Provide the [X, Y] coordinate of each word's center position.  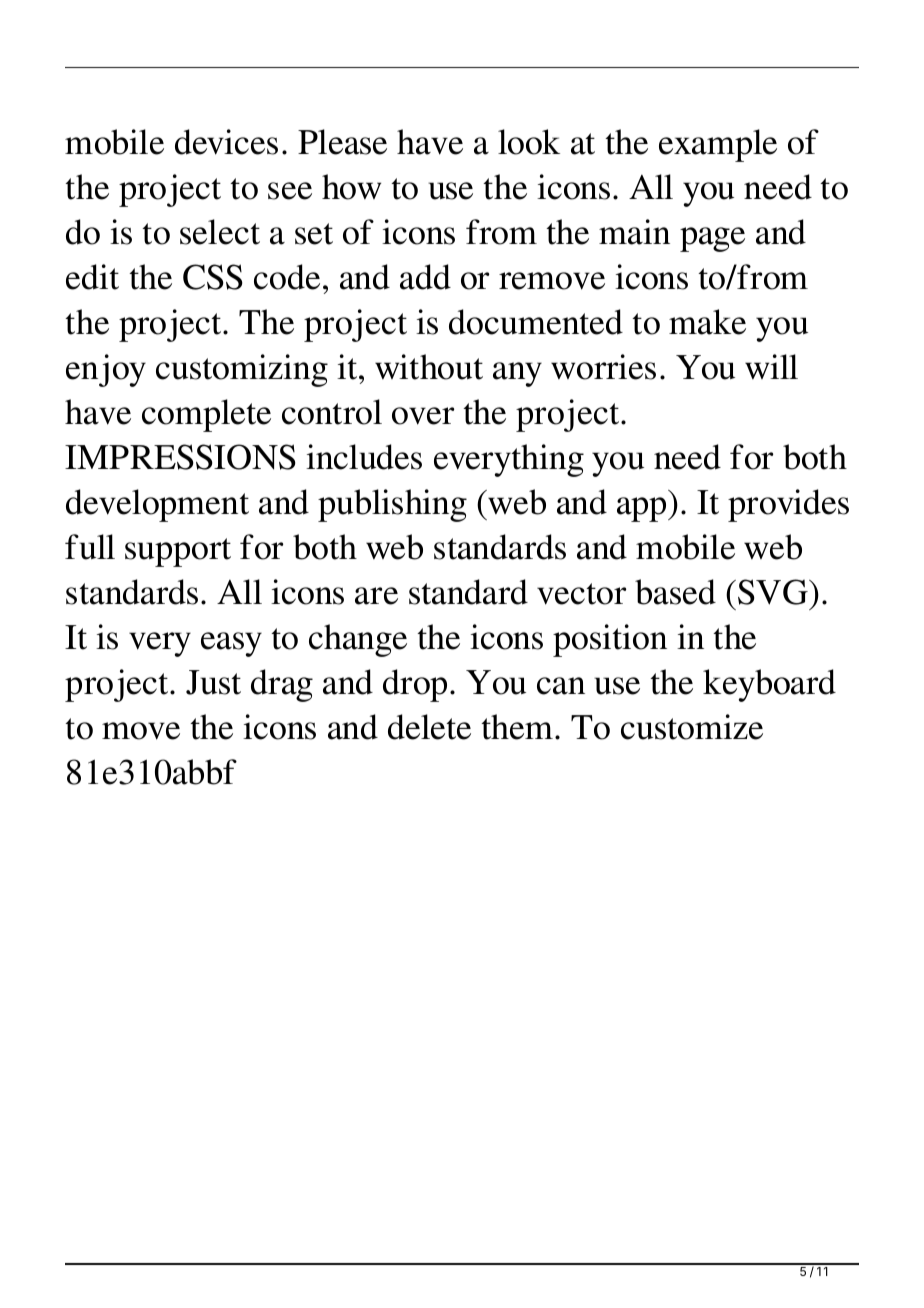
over [423, 416]
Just [213, 682]
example [718, 145]
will [771, 366]
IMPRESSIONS [180, 457]
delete [429, 727]
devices [226, 142]
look [529, 142]
